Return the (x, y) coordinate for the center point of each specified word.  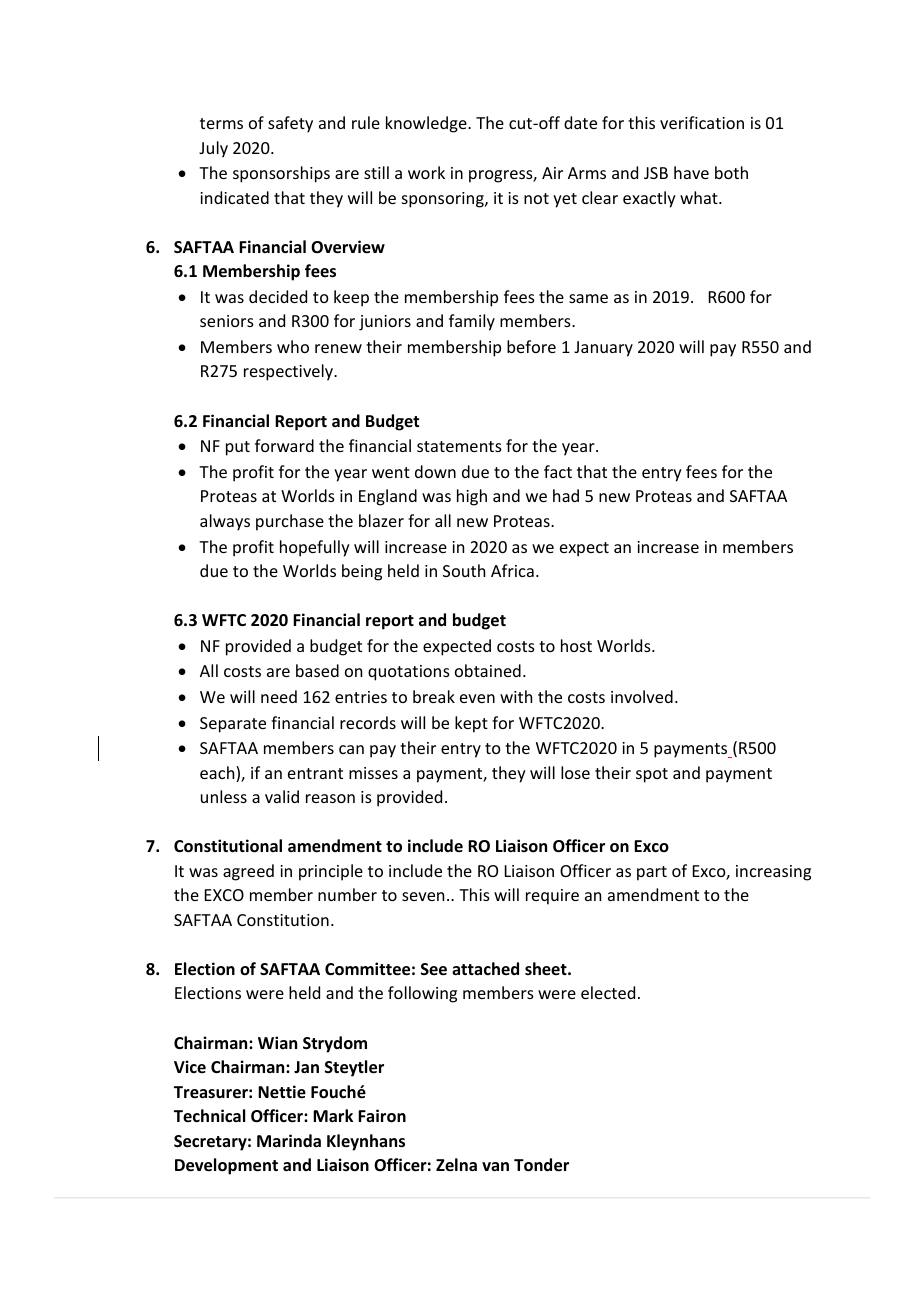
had (566, 495)
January (603, 349)
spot (652, 775)
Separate (233, 725)
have (691, 172)
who (293, 346)
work (426, 172)
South (464, 570)
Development (226, 1166)
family (472, 322)
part (652, 873)
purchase (290, 522)
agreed (248, 872)
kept (471, 724)
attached (485, 968)
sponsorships (281, 174)
